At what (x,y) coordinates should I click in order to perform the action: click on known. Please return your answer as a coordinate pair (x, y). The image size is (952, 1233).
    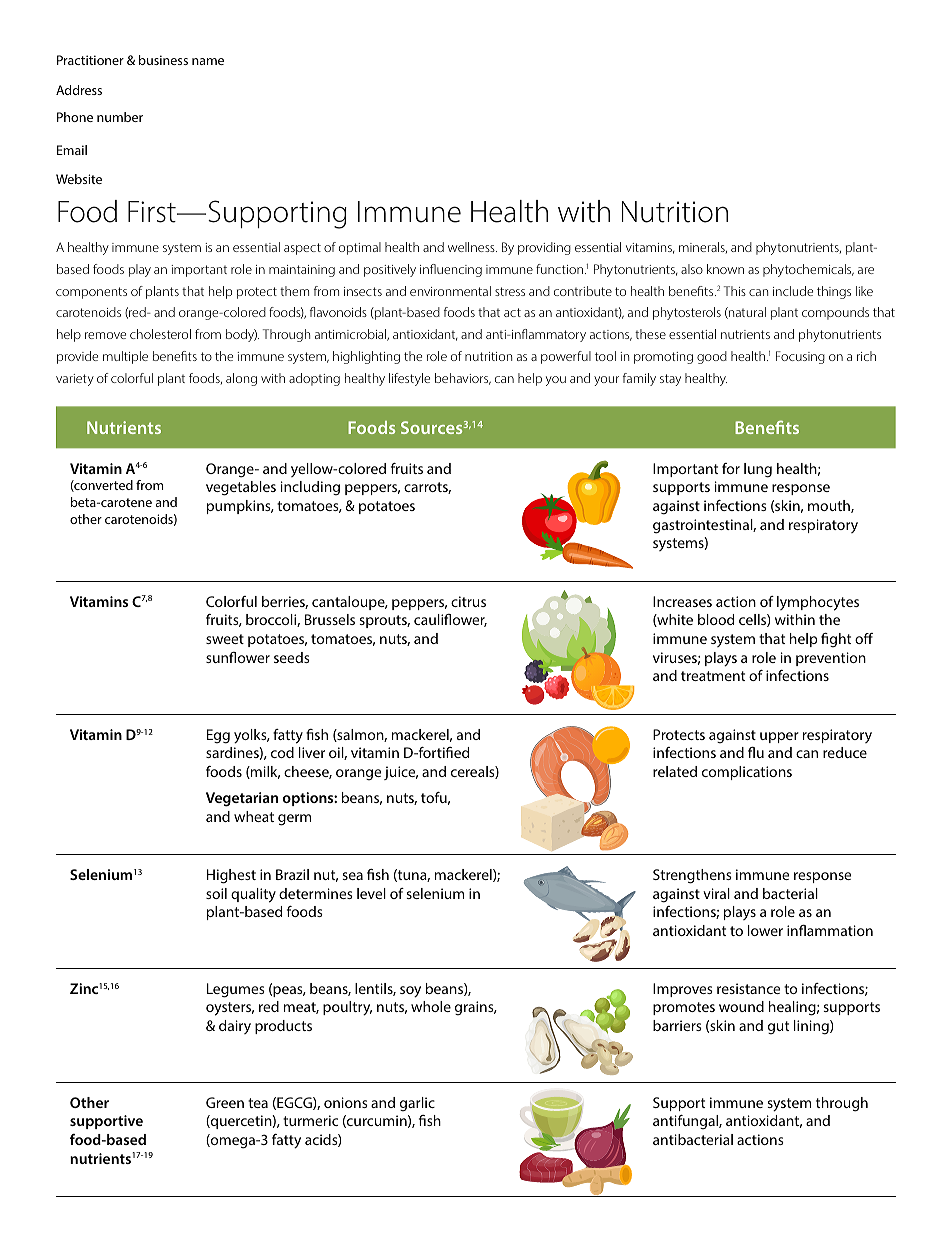
    Looking at the image, I should click on (725, 269).
